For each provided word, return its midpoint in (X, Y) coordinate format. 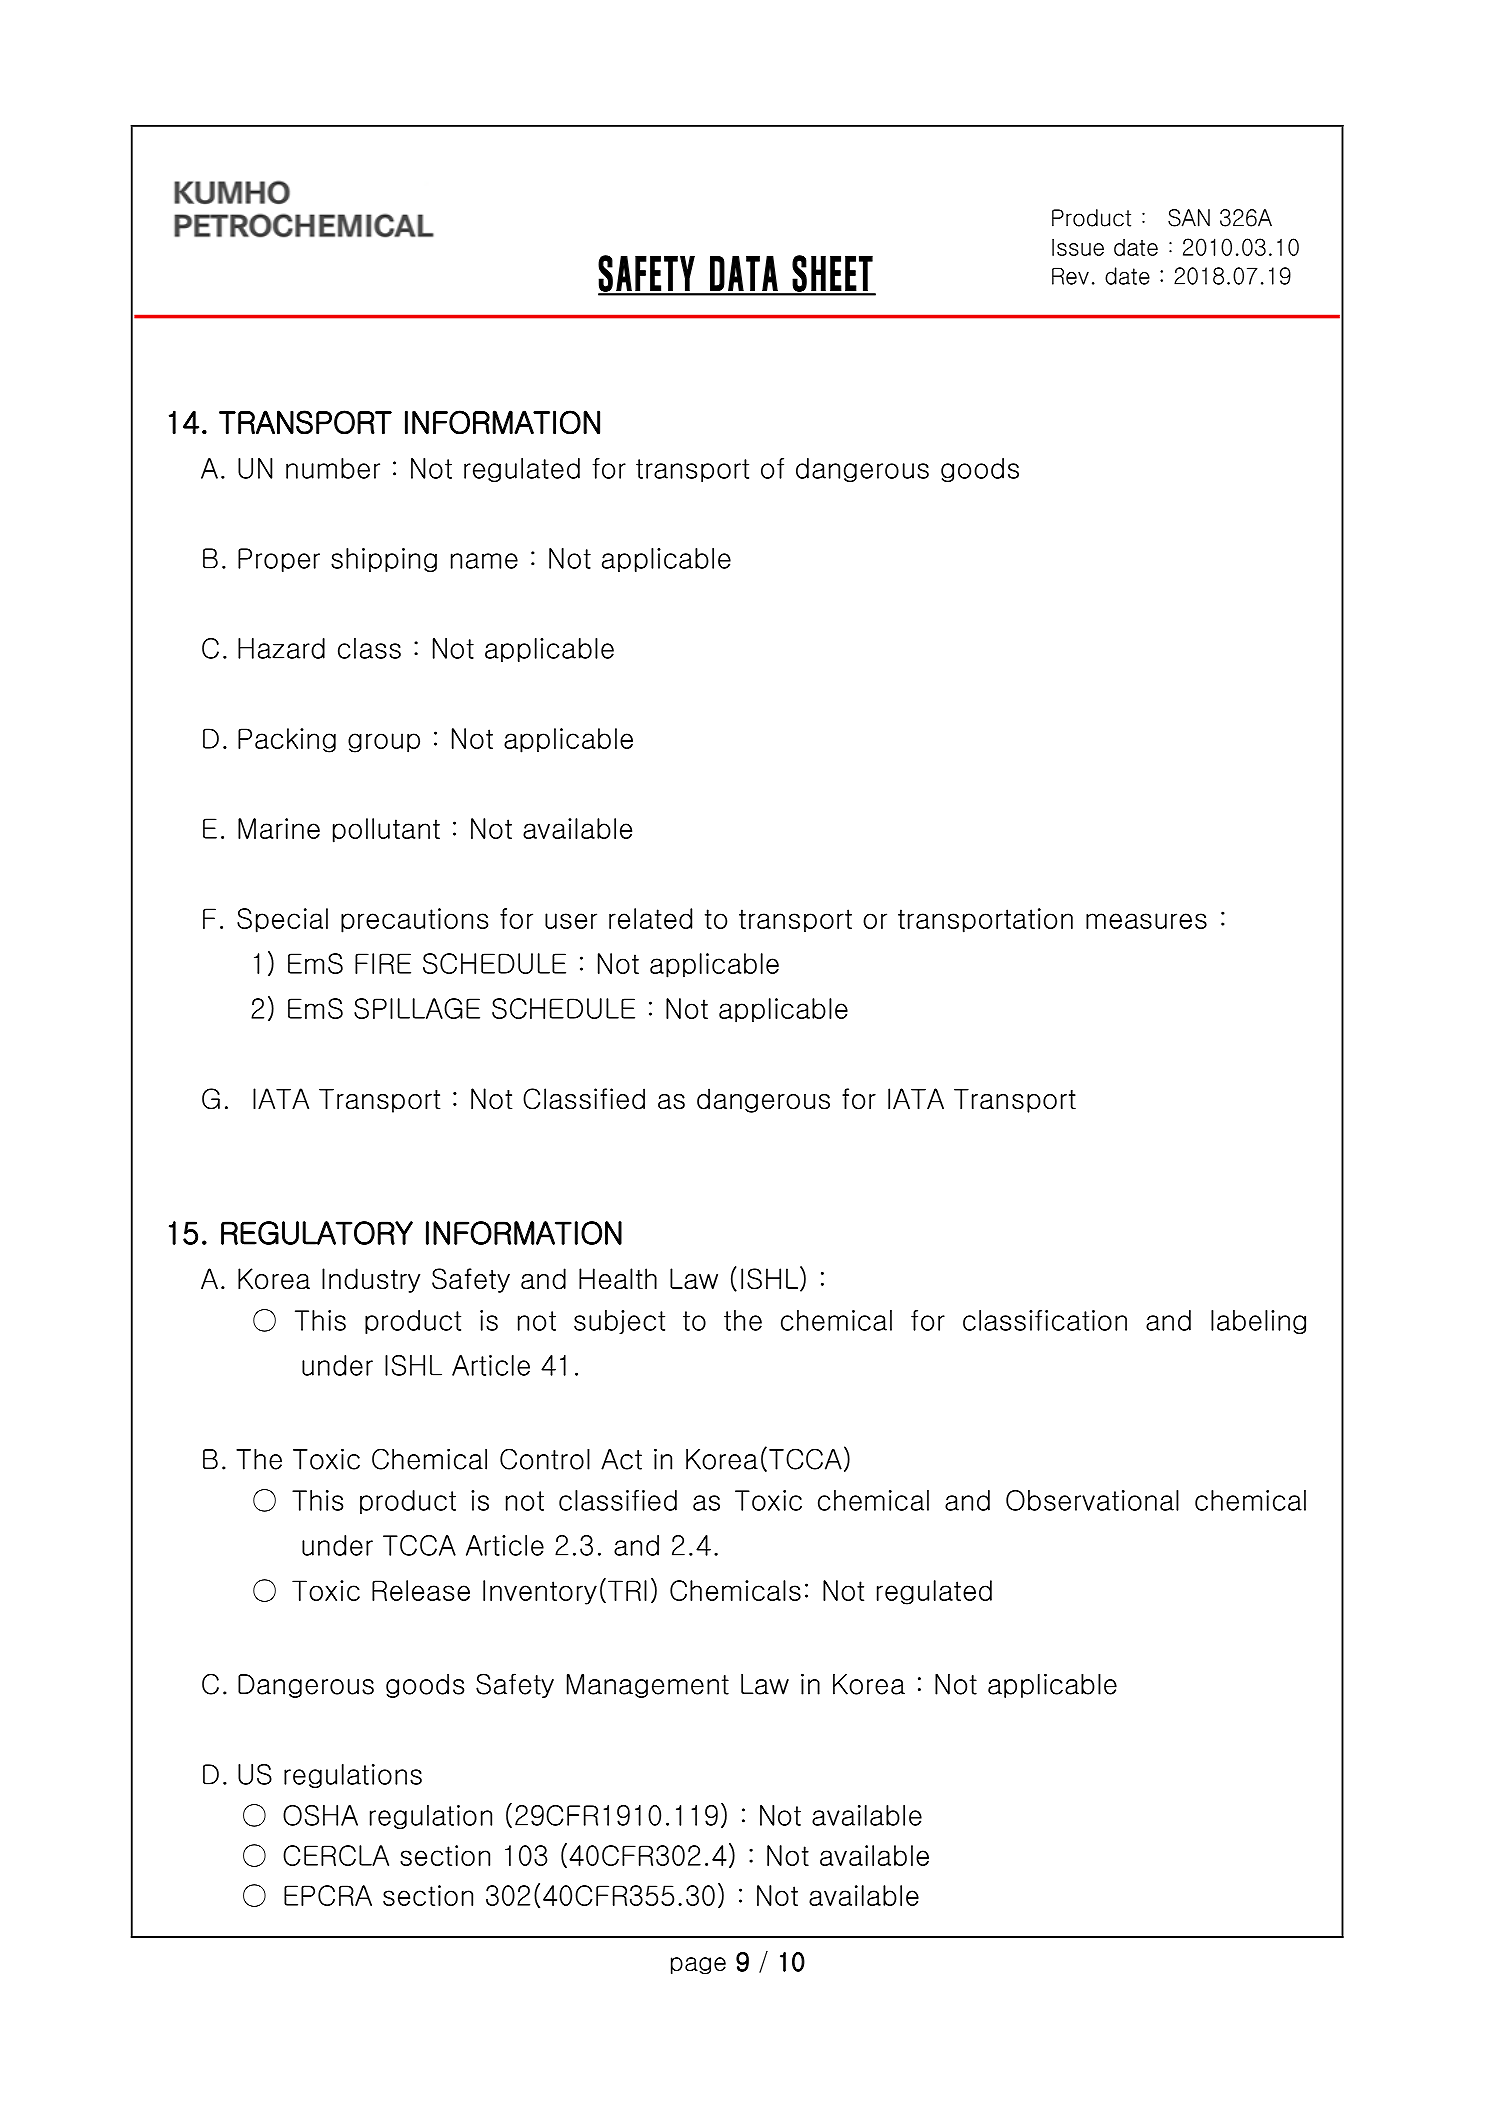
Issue (1078, 247)
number (333, 468)
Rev (1070, 276)
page (698, 1966)
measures (1146, 921)
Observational (1092, 1500)
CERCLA (336, 1855)
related (650, 918)
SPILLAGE (417, 1008)
